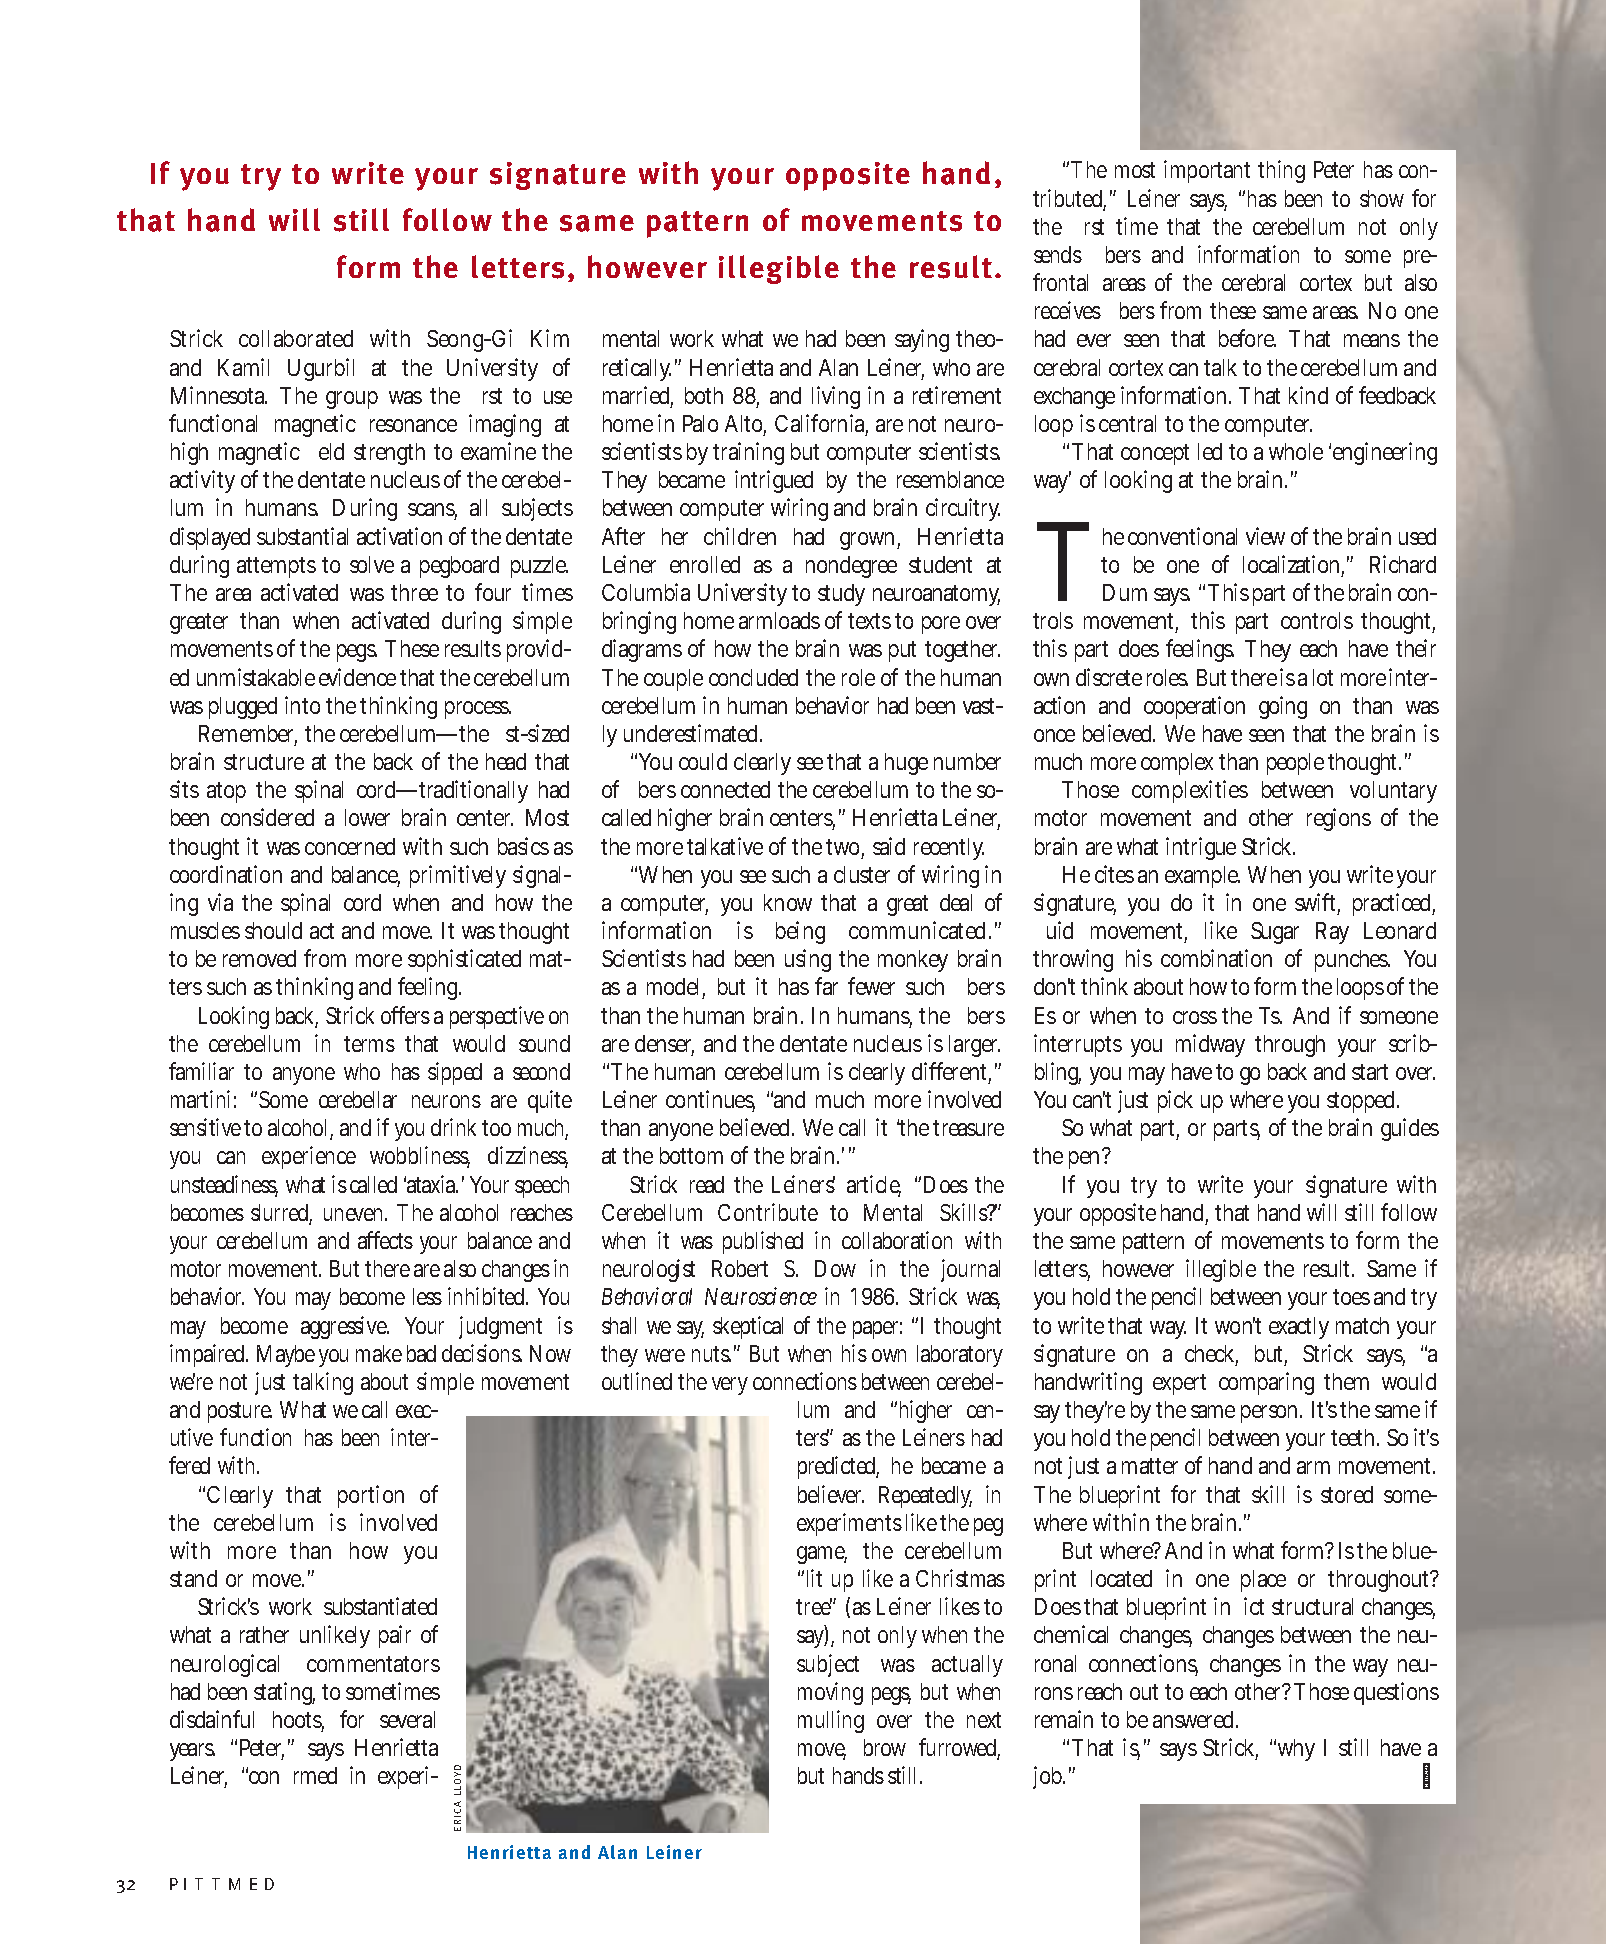 This screenshot has width=1606, height=1944. What do you see at coordinates (1265, 536) in the screenshot?
I see `view` at bounding box center [1265, 536].
